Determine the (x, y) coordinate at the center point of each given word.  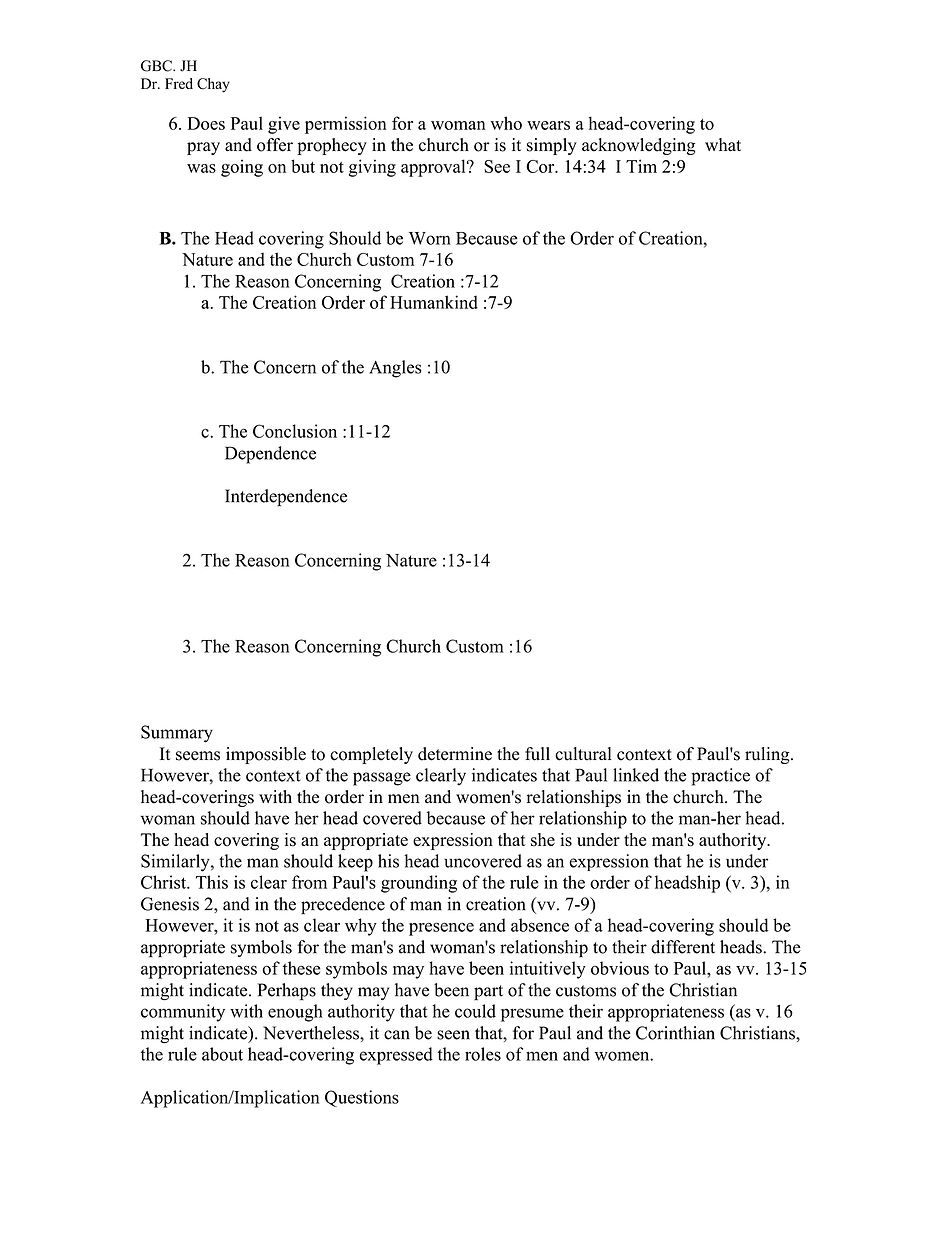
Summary (177, 734)
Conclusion (295, 431)
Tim (641, 166)
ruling (768, 755)
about (222, 1054)
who (506, 123)
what (723, 144)
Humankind (434, 302)
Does (206, 123)
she (543, 840)
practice (720, 777)
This (212, 882)
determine (455, 754)
